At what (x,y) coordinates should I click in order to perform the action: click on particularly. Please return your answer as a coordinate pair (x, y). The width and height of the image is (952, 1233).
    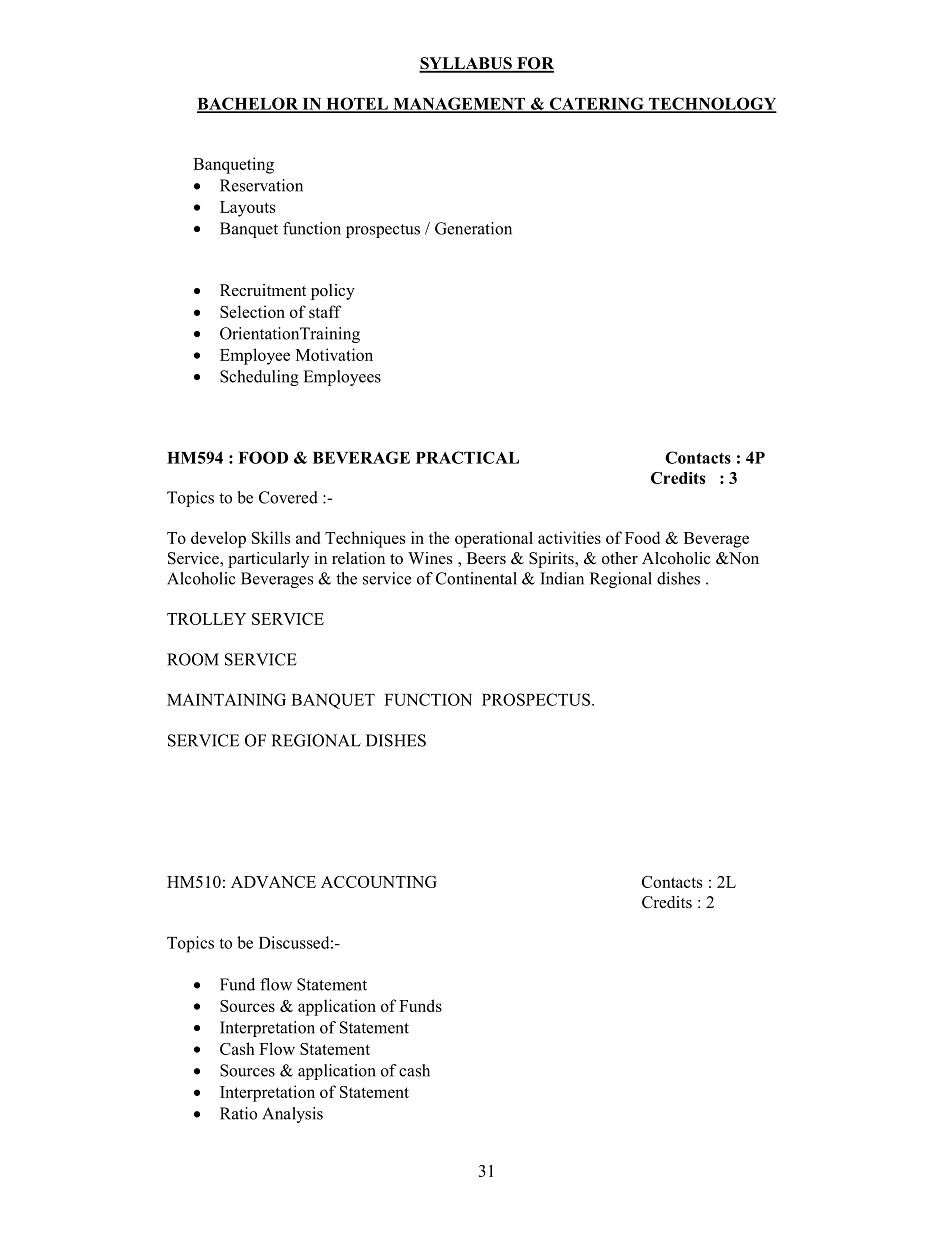
    Looking at the image, I should click on (268, 560).
